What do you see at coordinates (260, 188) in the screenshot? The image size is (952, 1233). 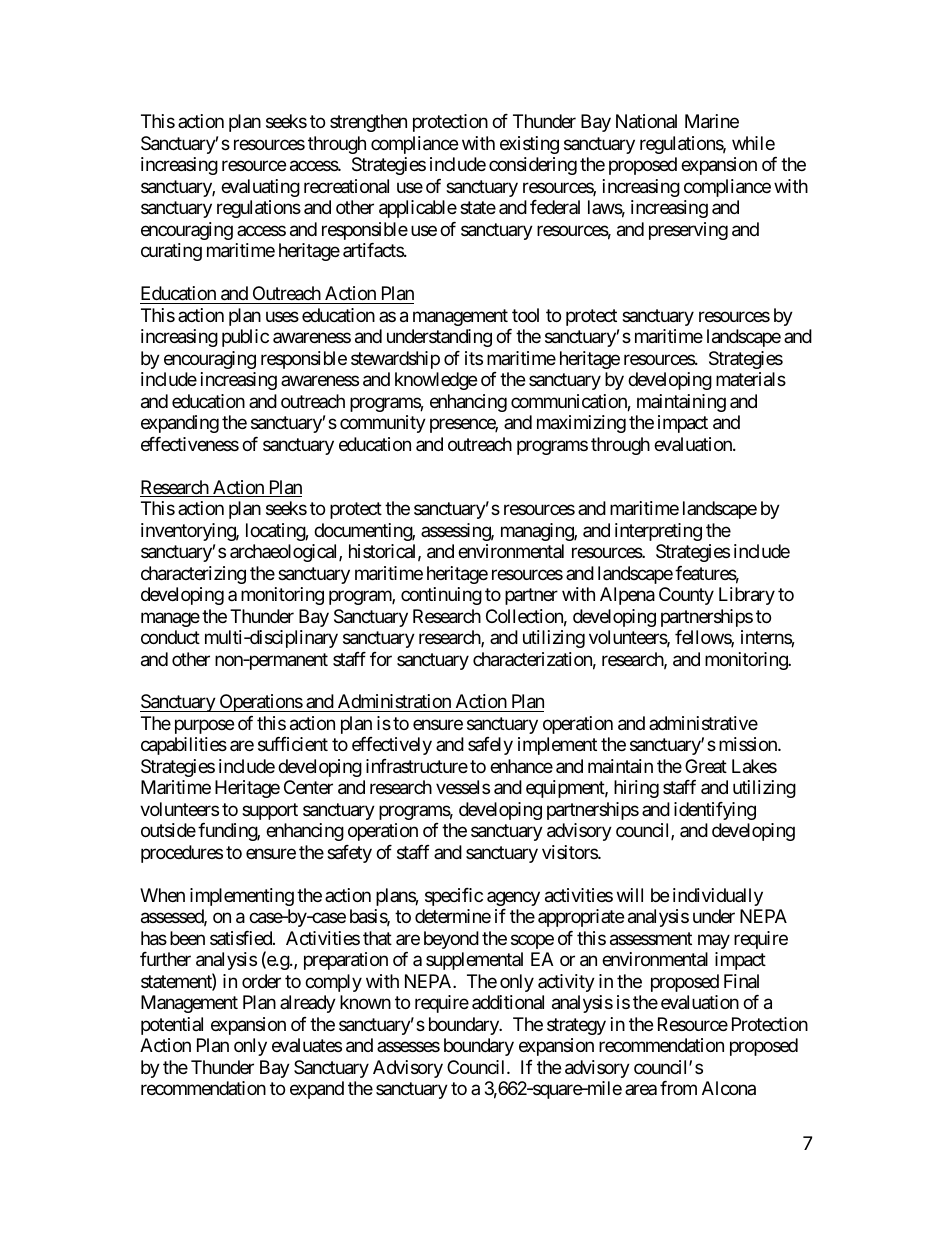 I see `evaluating` at bounding box center [260, 188].
